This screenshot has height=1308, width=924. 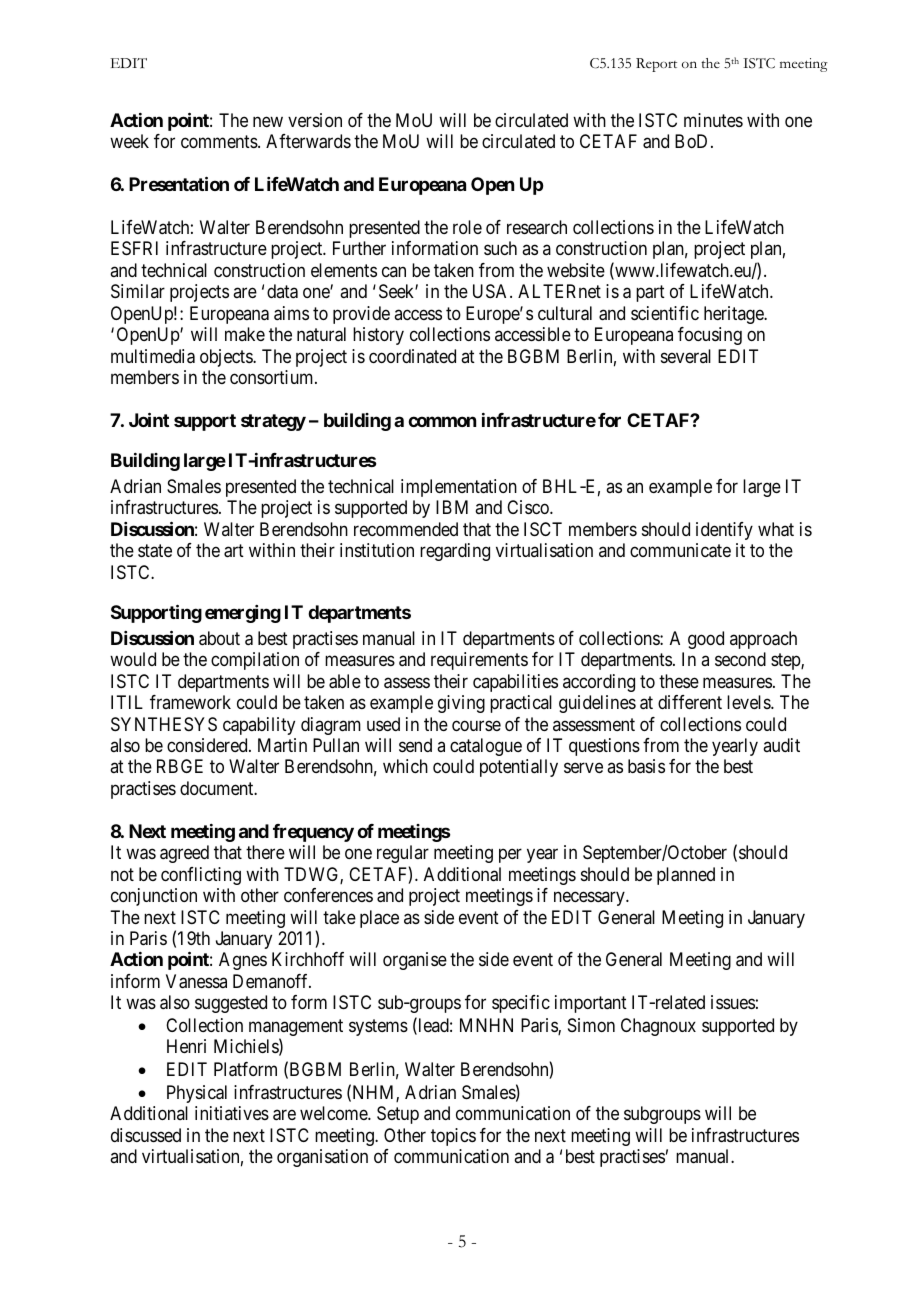 I want to click on initiatives, so click(x=232, y=1113).
